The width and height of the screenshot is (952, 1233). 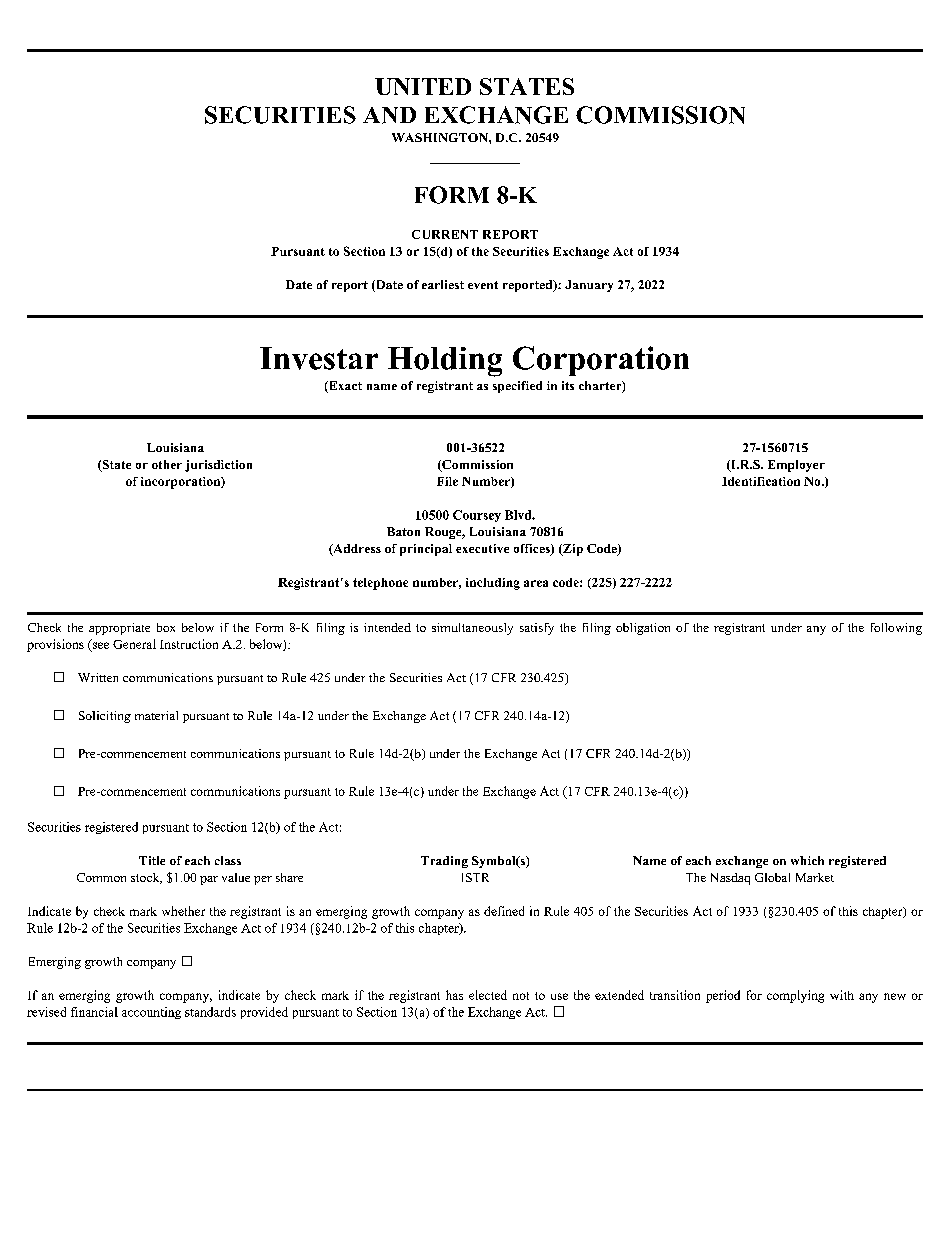 I want to click on elected, so click(x=488, y=995).
